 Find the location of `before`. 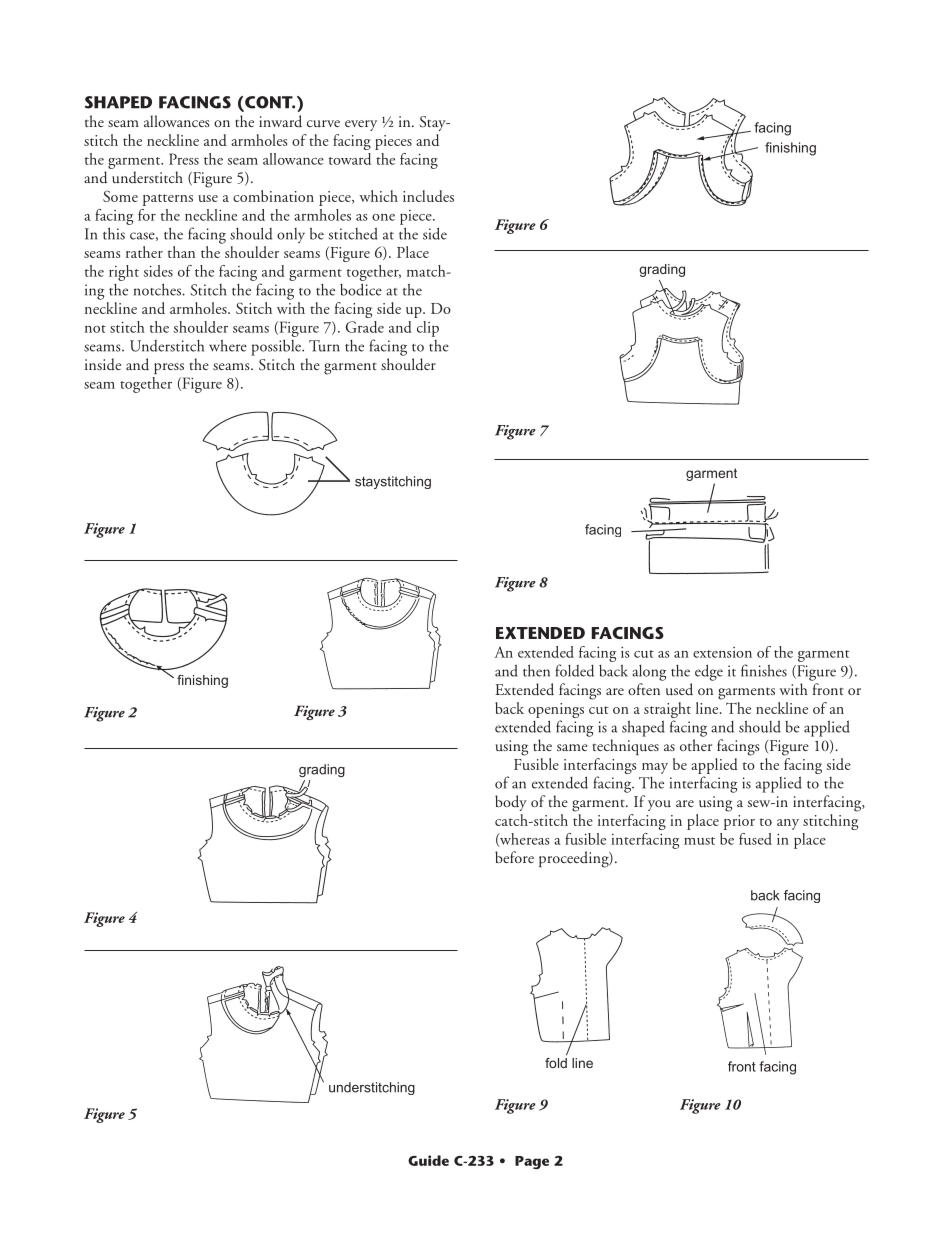

before is located at coordinates (514, 857).
